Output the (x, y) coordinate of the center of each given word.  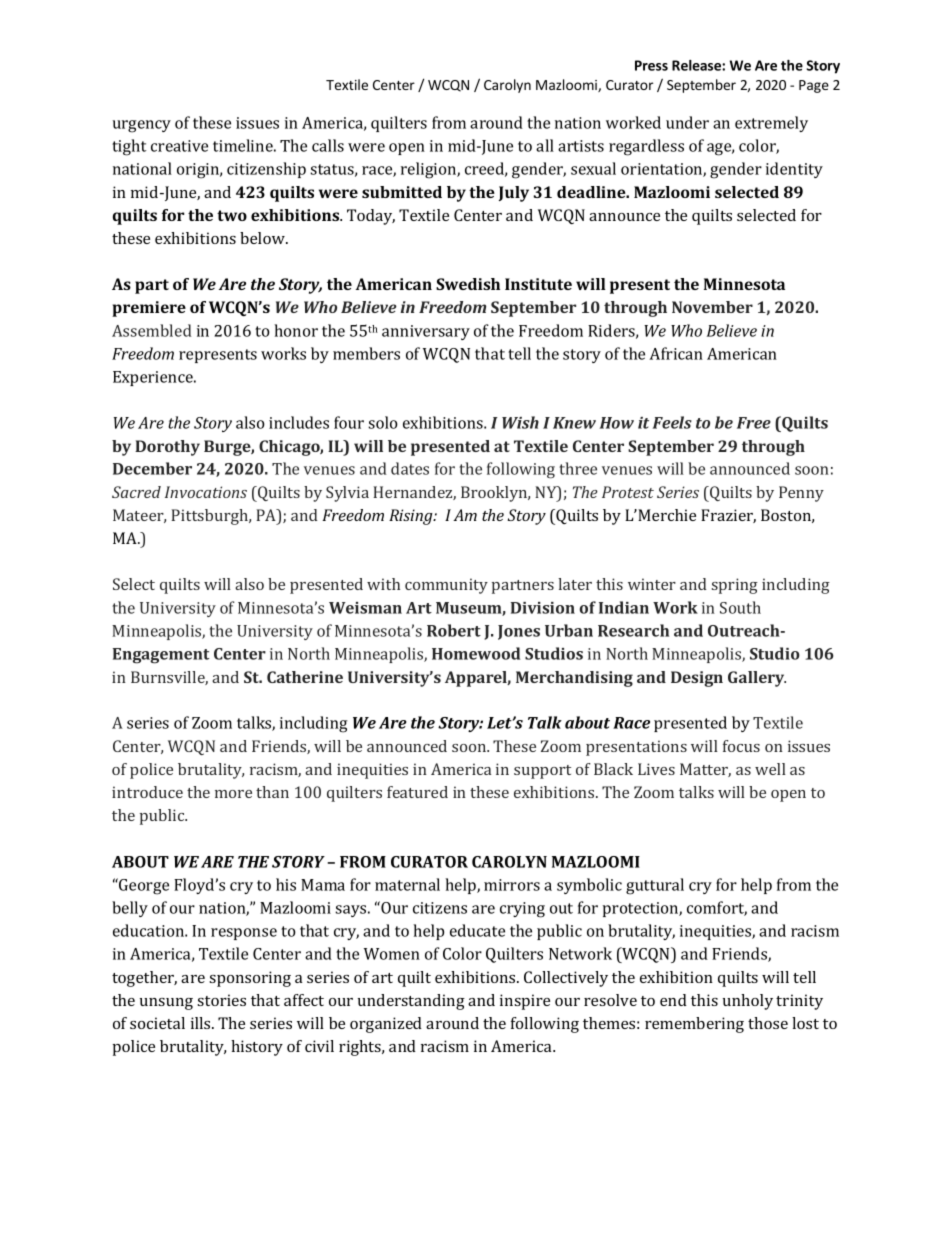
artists (581, 146)
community (446, 586)
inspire (525, 1002)
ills (202, 1023)
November (712, 307)
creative (179, 146)
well (770, 769)
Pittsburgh (211, 517)
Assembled (152, 330)
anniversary (426, 332)
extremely (771, 124)
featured (417, 792)
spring (735, 586)
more (233, 794)
